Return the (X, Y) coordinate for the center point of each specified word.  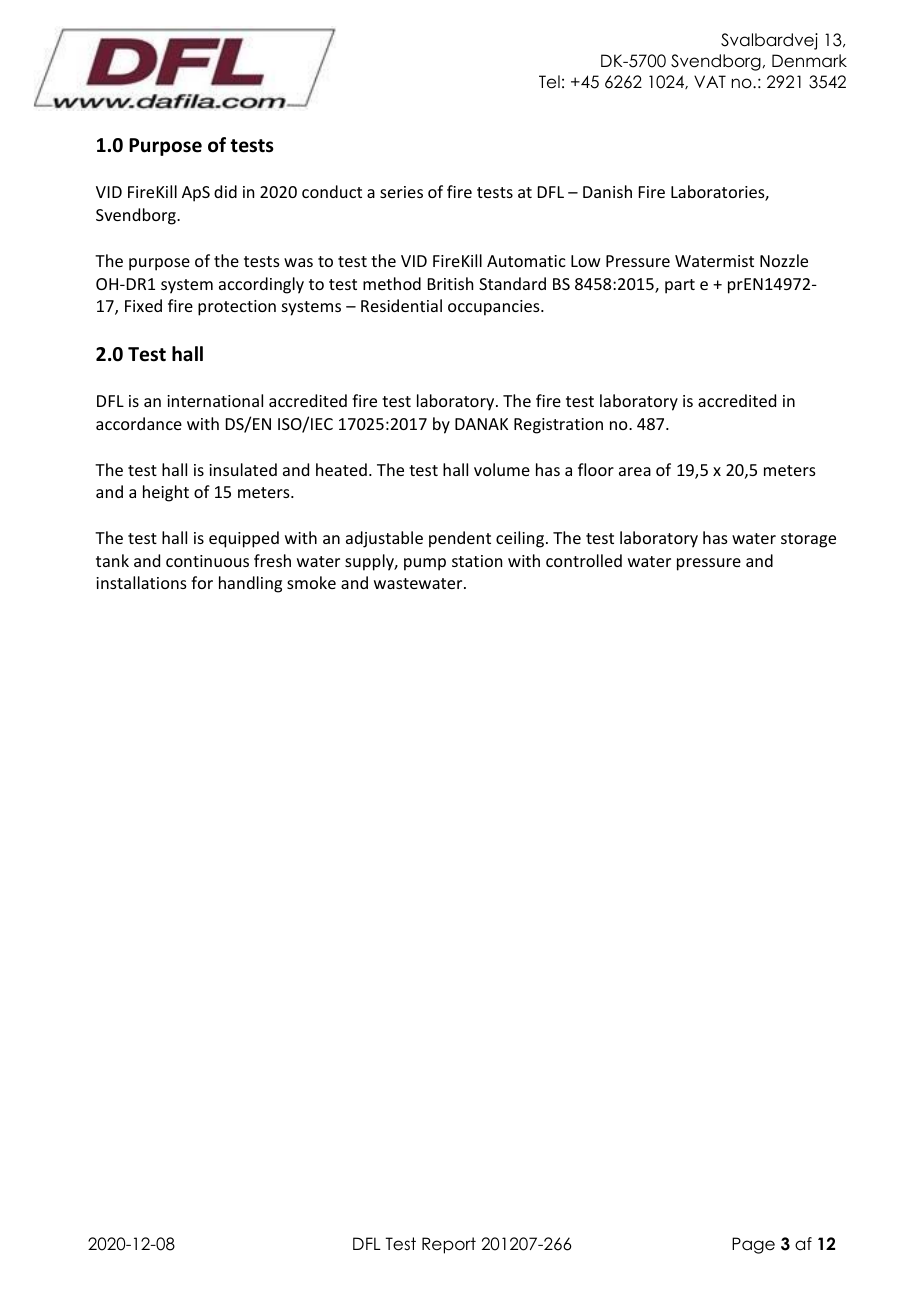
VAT (710, 81)
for (202, 582)
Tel (549, 82)
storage (808, 540)
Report (449, 1245)
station (477, 561)
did (225, 191)
